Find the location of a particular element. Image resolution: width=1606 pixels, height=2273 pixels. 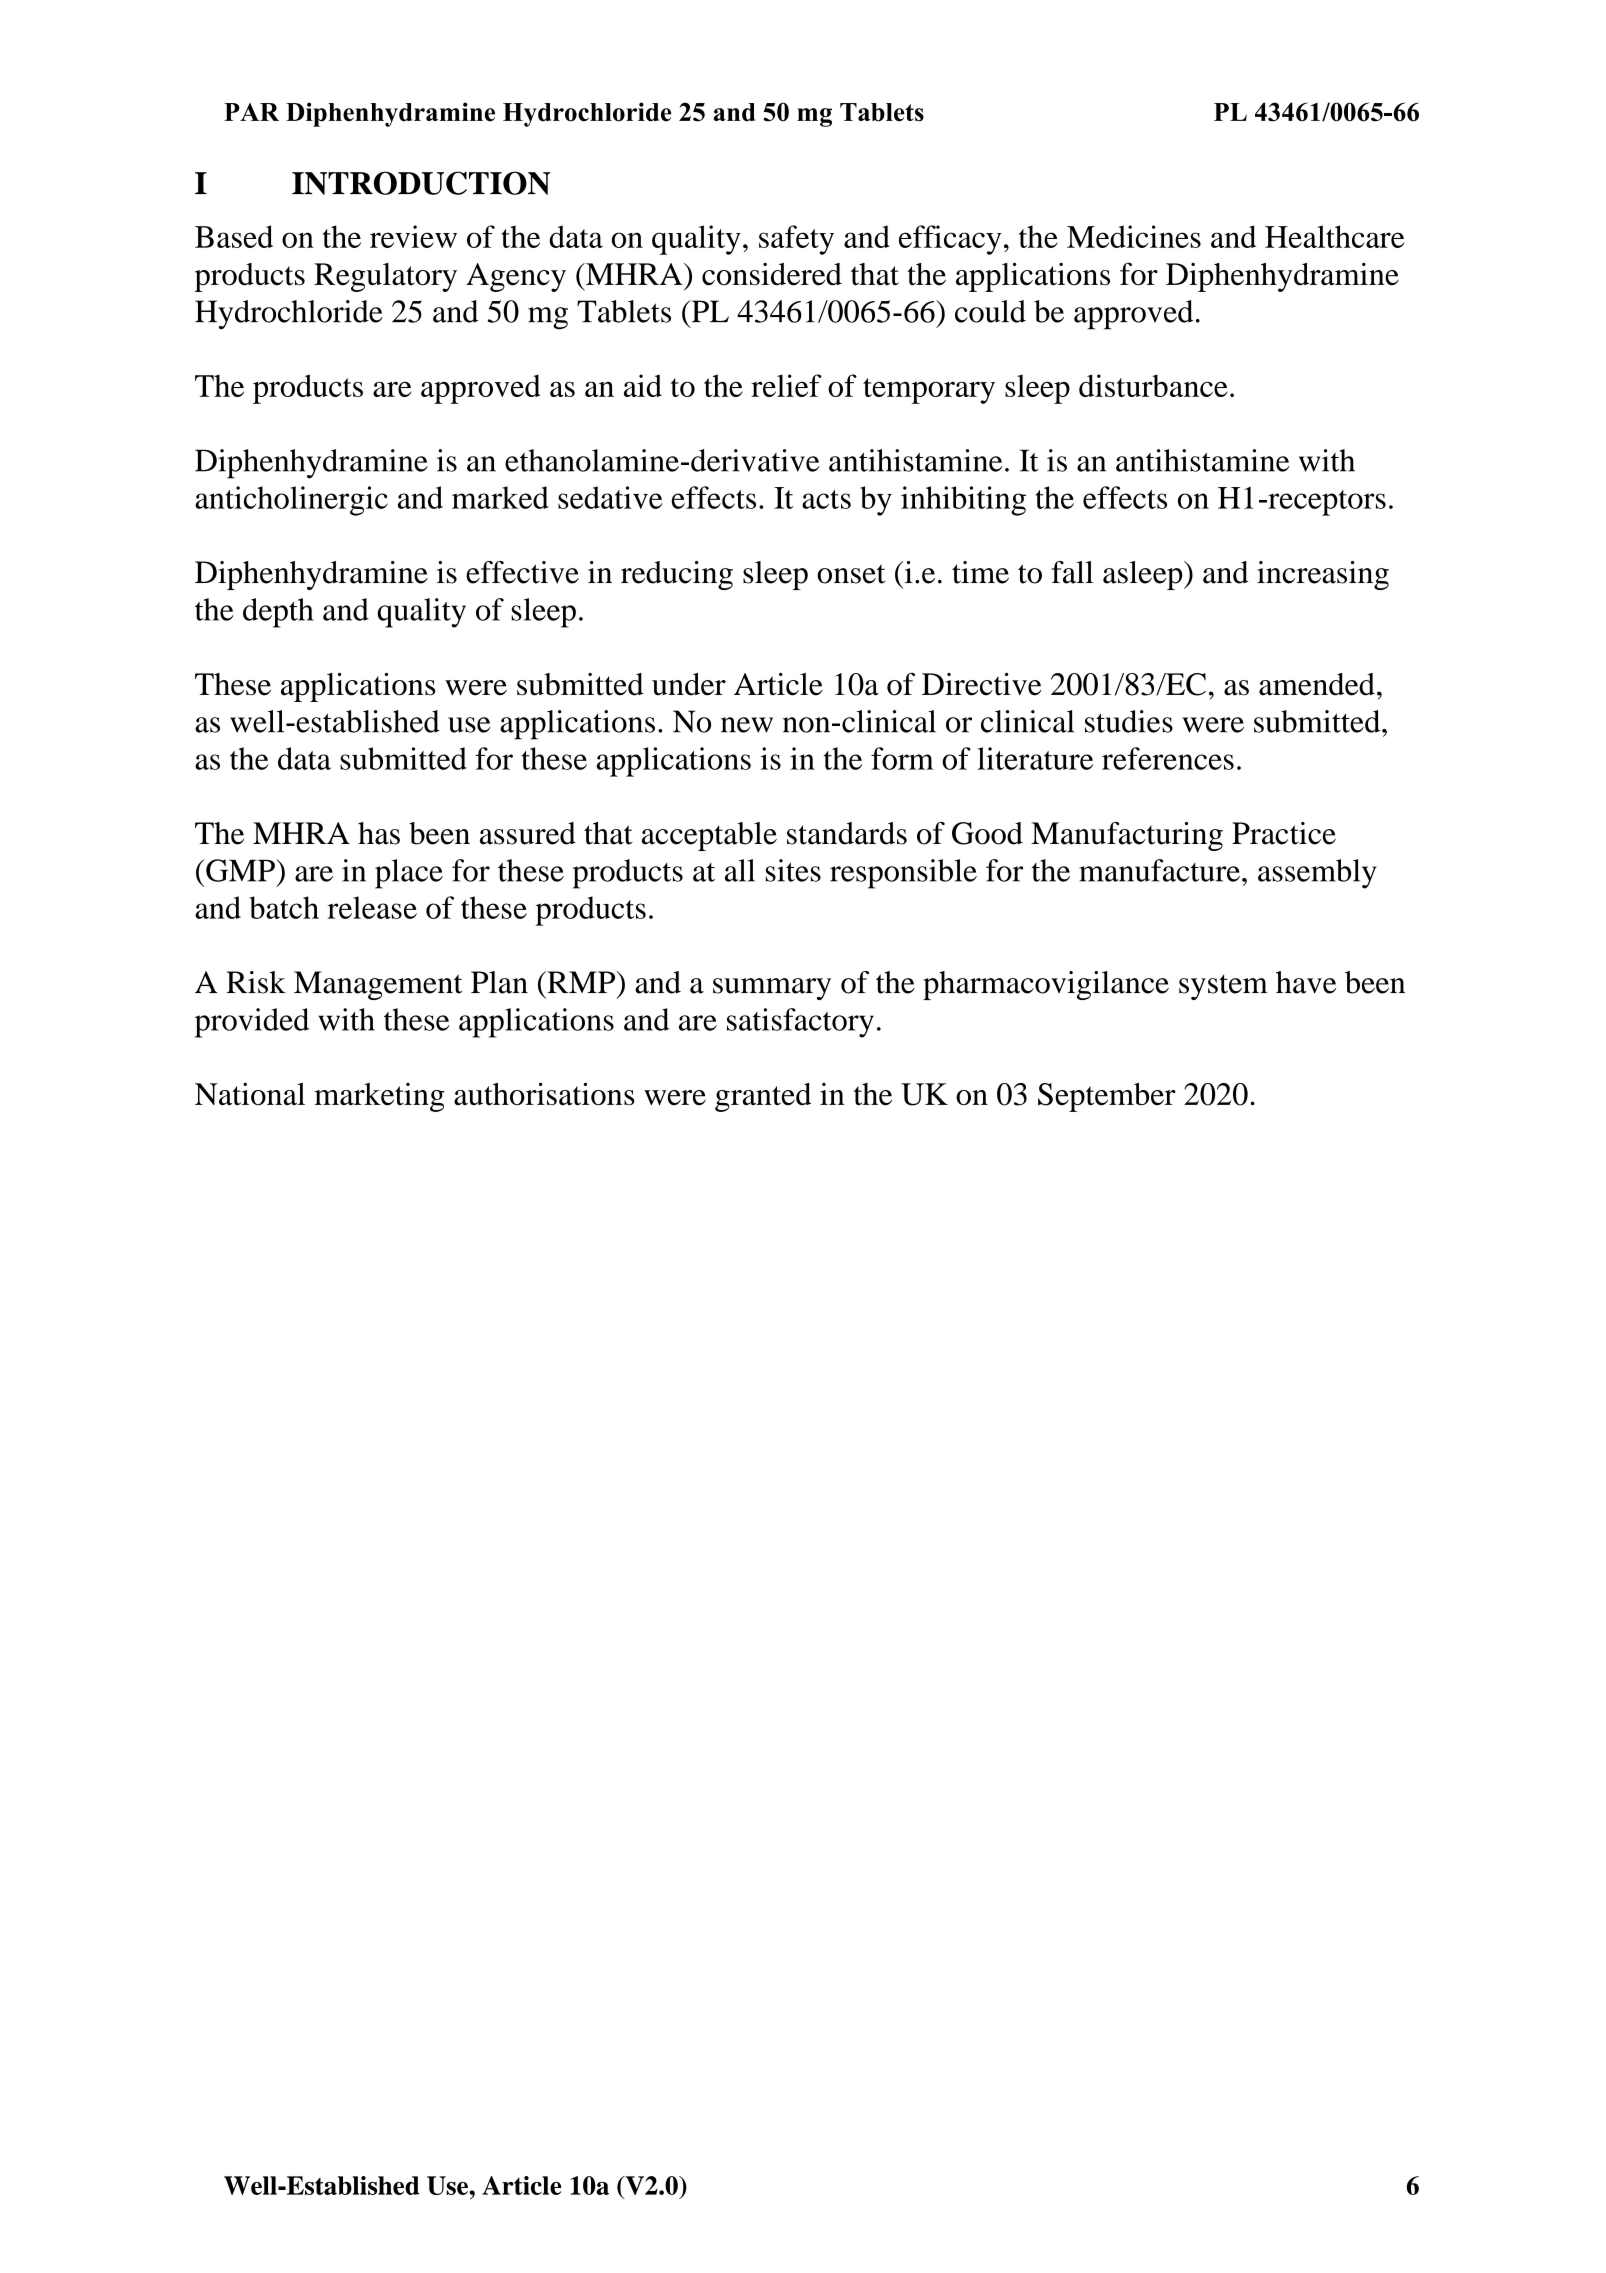

Medicines is located at coordinates (1134, 236).
